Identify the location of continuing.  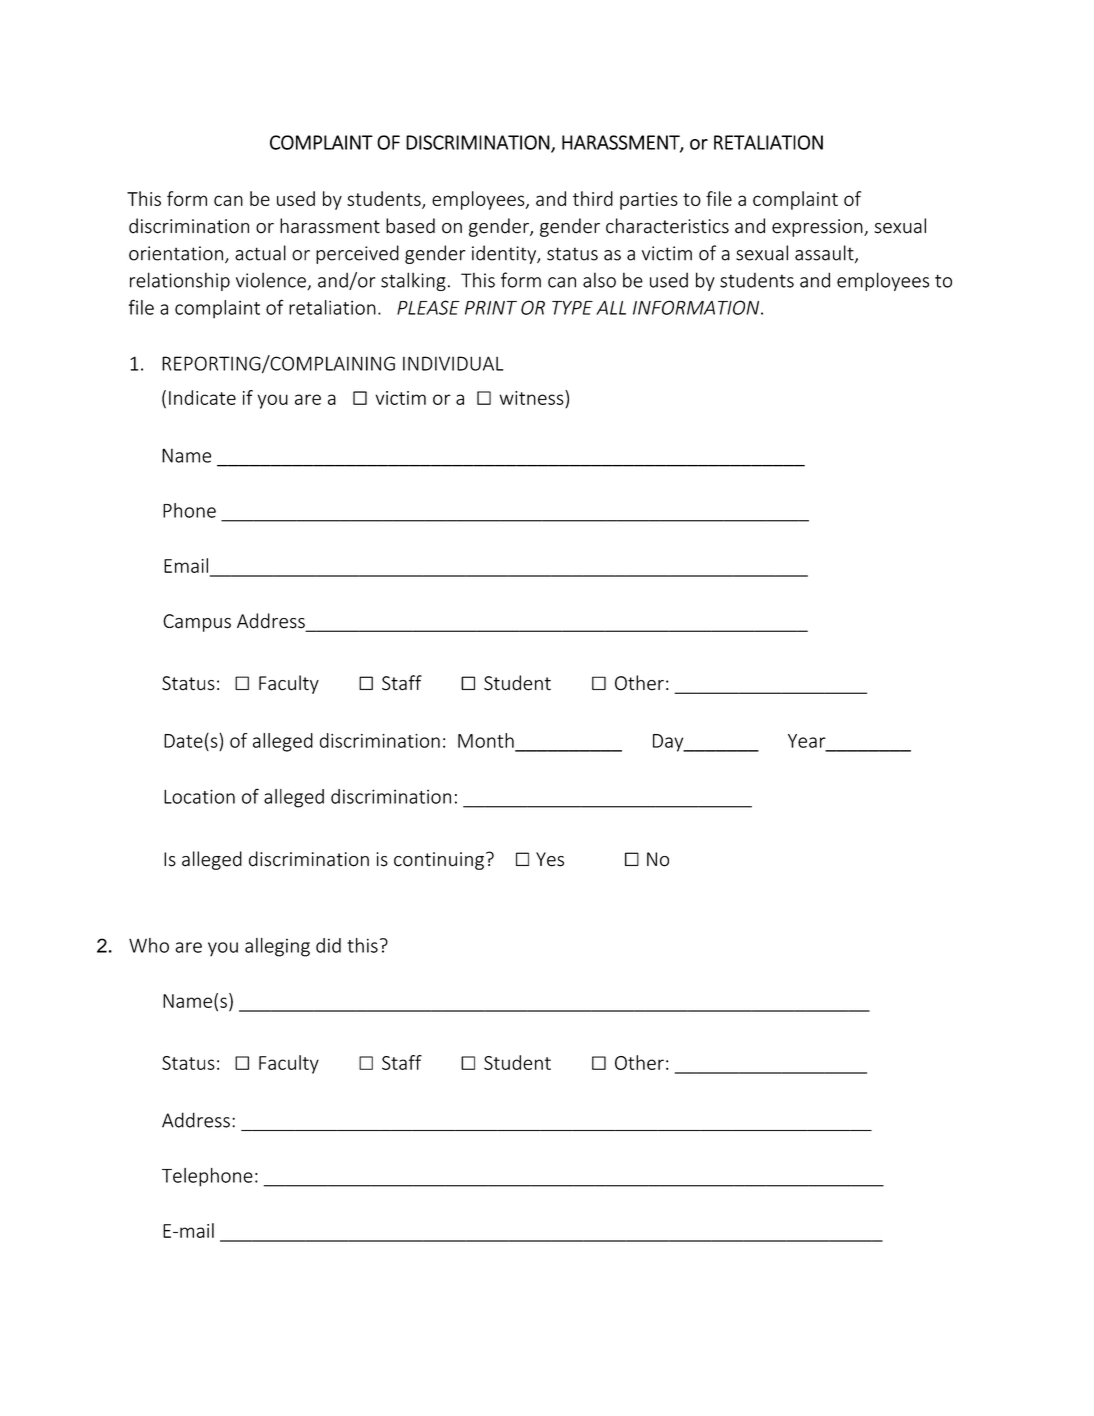
(439, 861).
